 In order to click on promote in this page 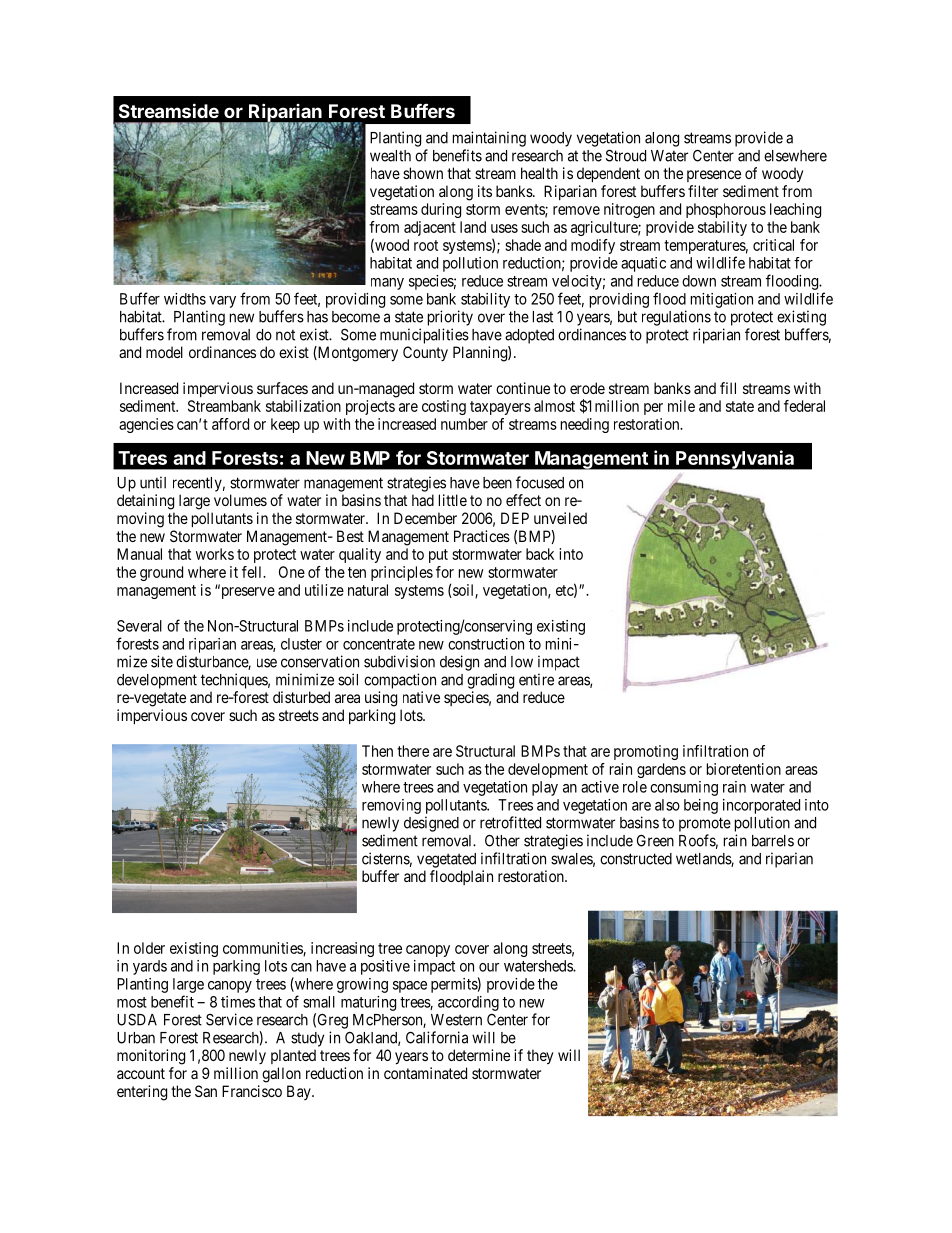, I will do `click(705, 824)`.
